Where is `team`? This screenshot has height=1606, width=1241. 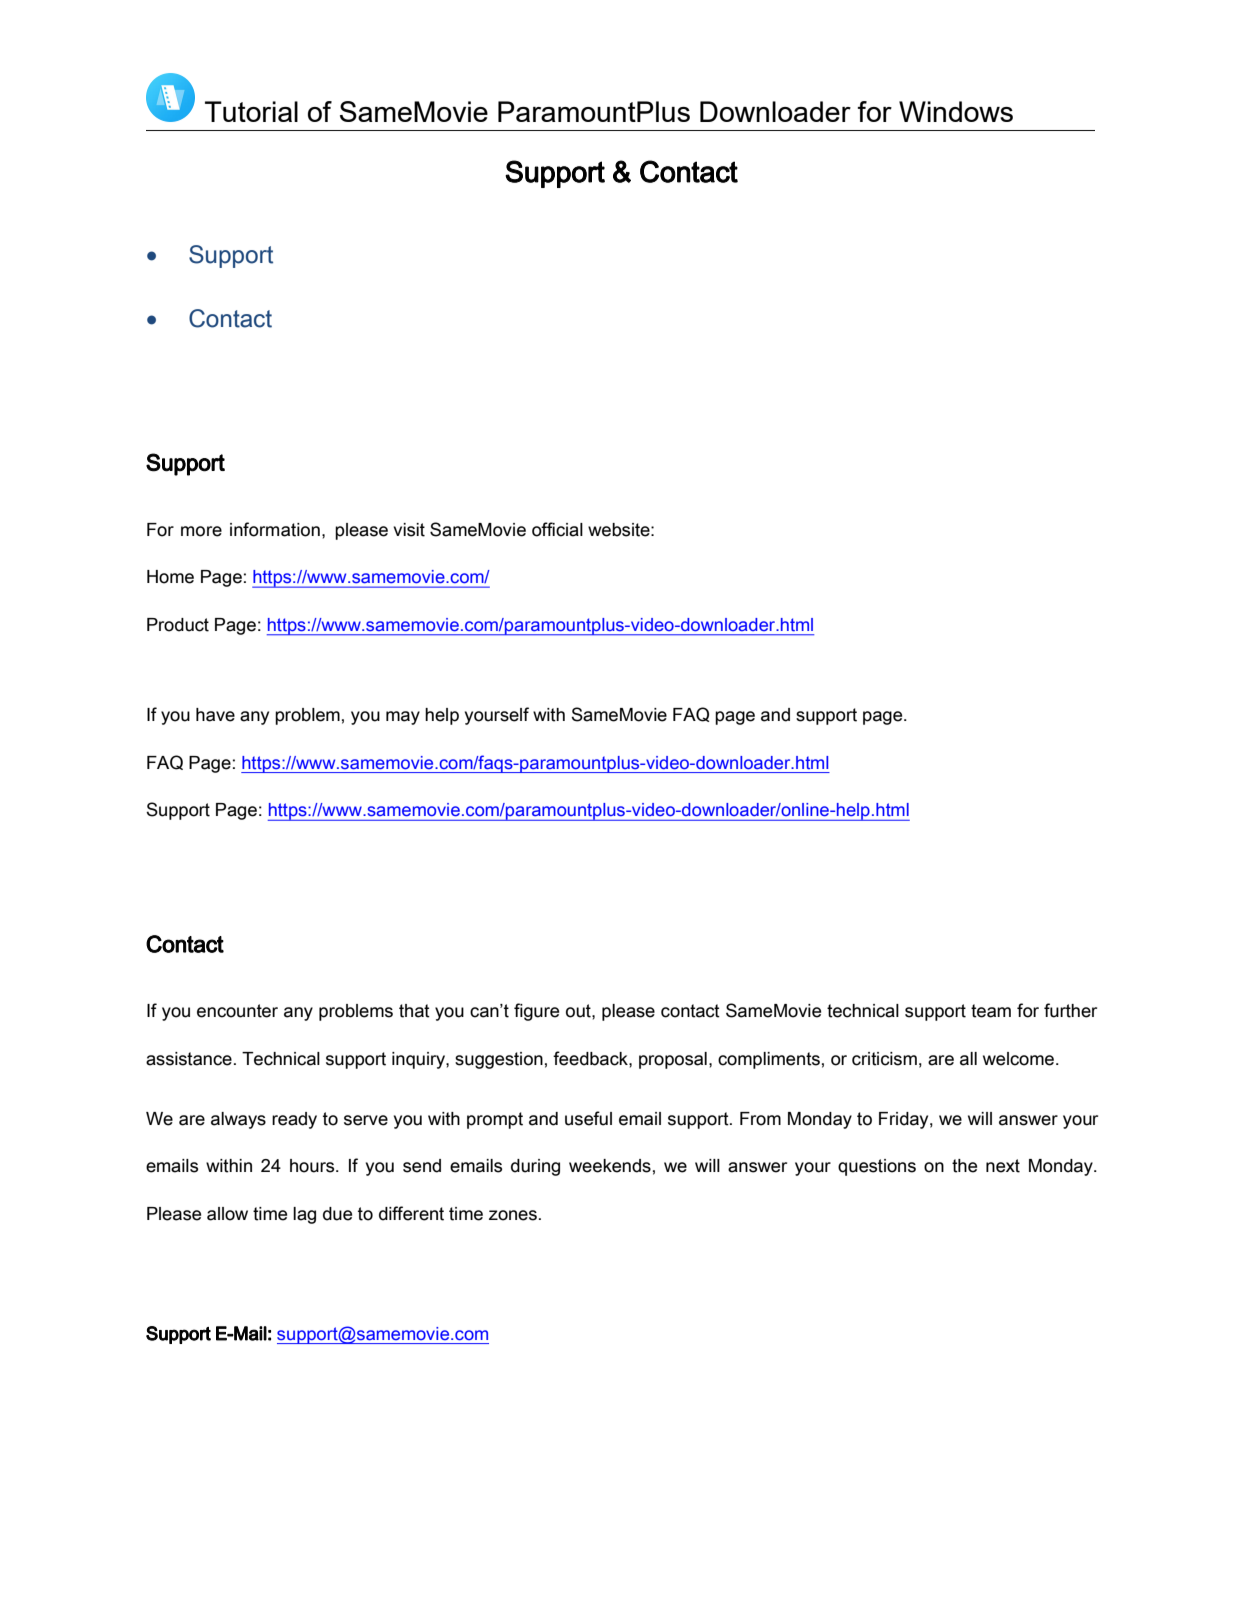 team is located at coordinates (991, 1011).
